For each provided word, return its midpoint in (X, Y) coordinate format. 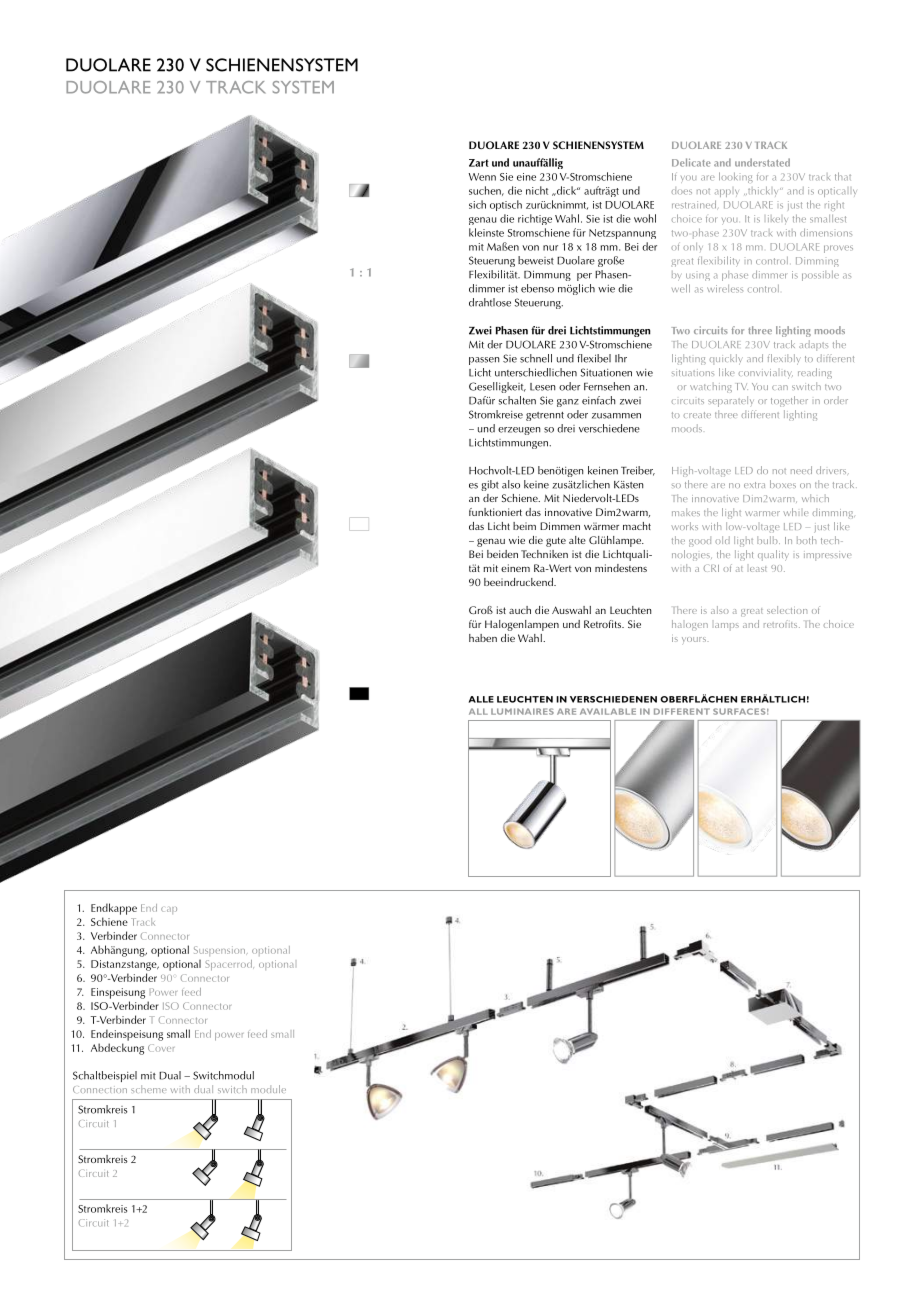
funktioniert (495, 512)
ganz (568, 403)
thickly (763, 191)
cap (169, 910)
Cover (161, 1048)
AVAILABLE (608, 711)
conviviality (765, 374)
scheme (148, 1089)
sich (477, 204)
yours (695, 641)
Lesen (543, 387)
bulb (768, 540)
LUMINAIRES (522, 711)
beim (524, 526)
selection (787, 610)
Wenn (482, 177)
